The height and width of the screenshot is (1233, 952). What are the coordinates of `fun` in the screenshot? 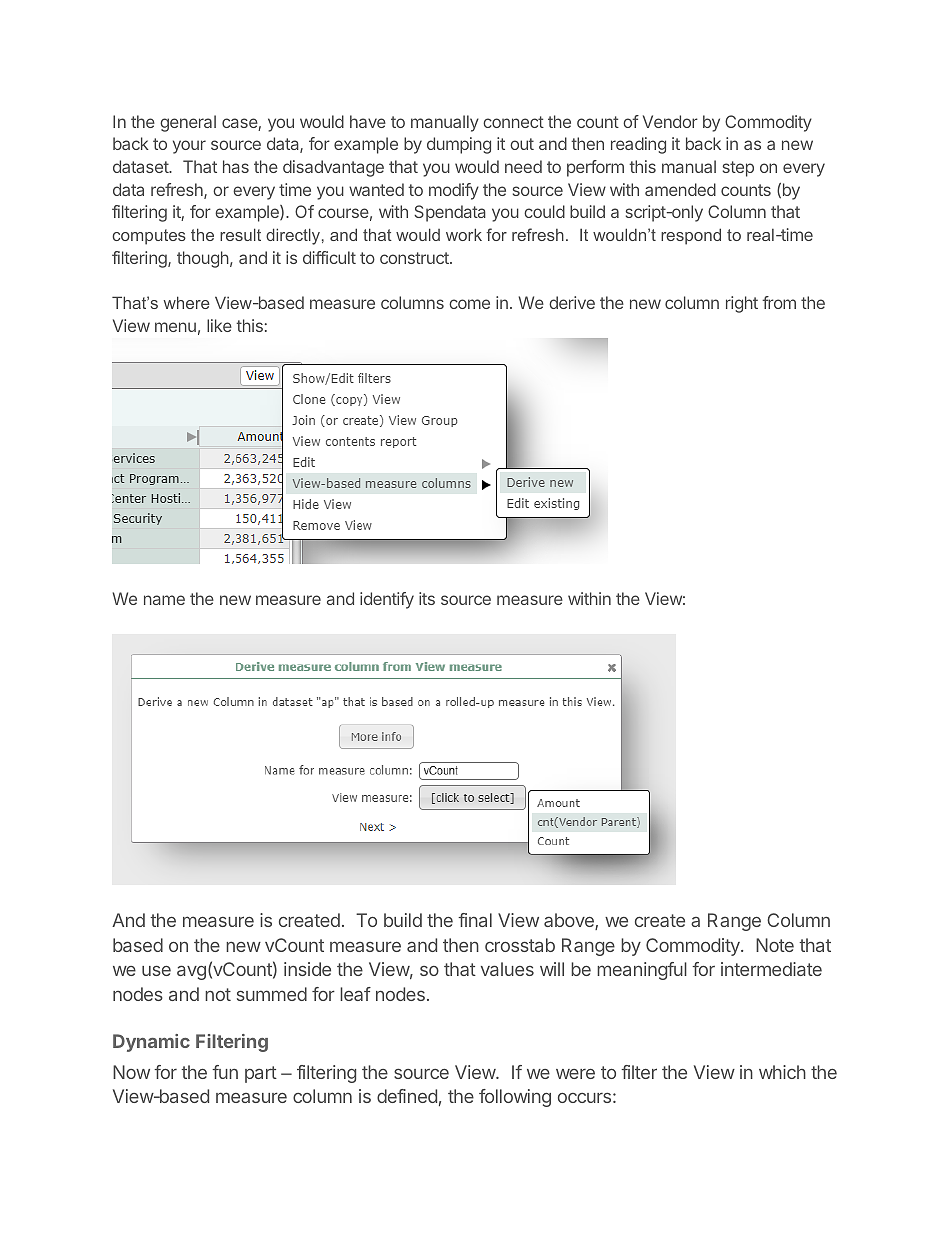 It's located at (225, 1072).
